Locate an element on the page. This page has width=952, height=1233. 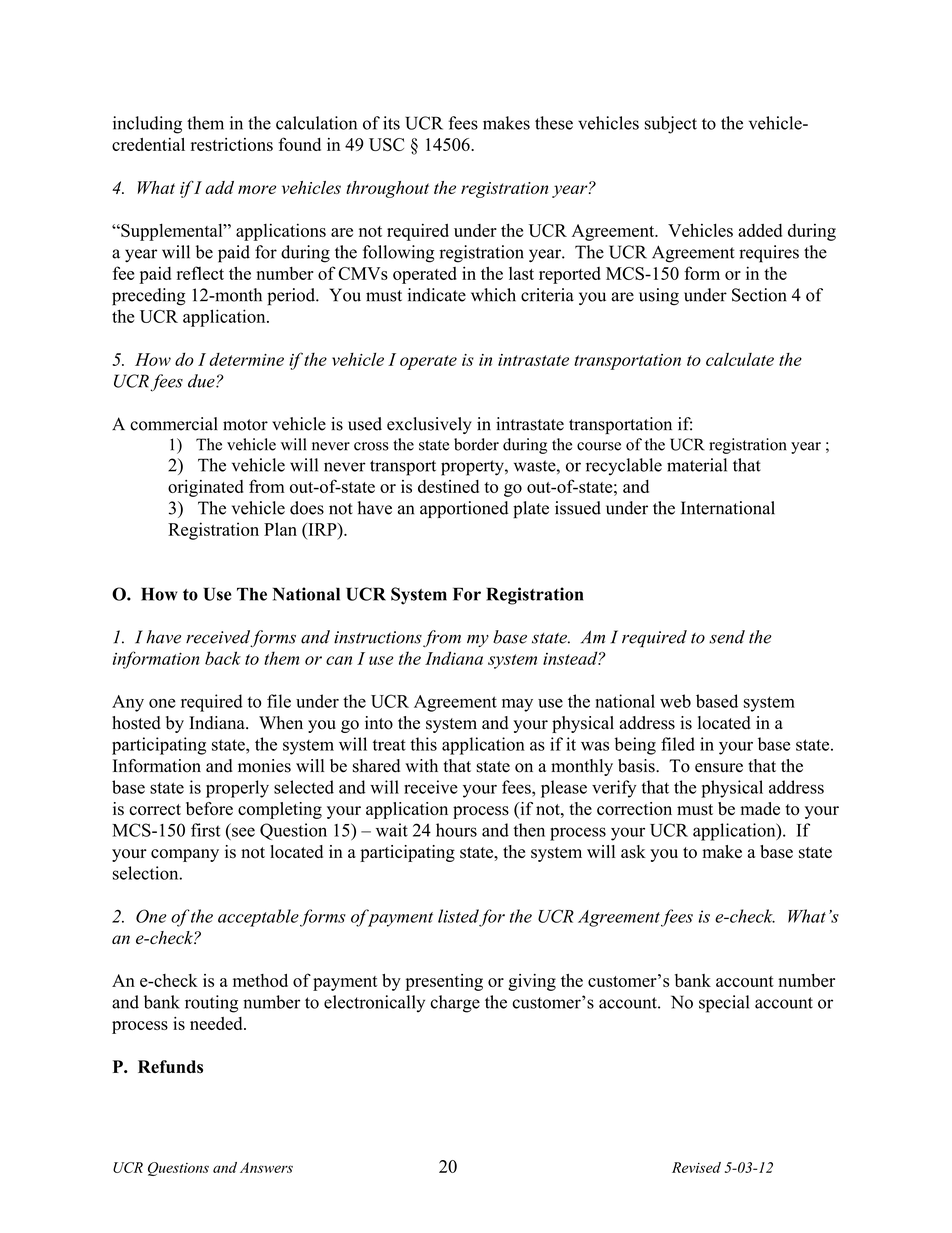
charge is located at coordinates (455, 1004).
